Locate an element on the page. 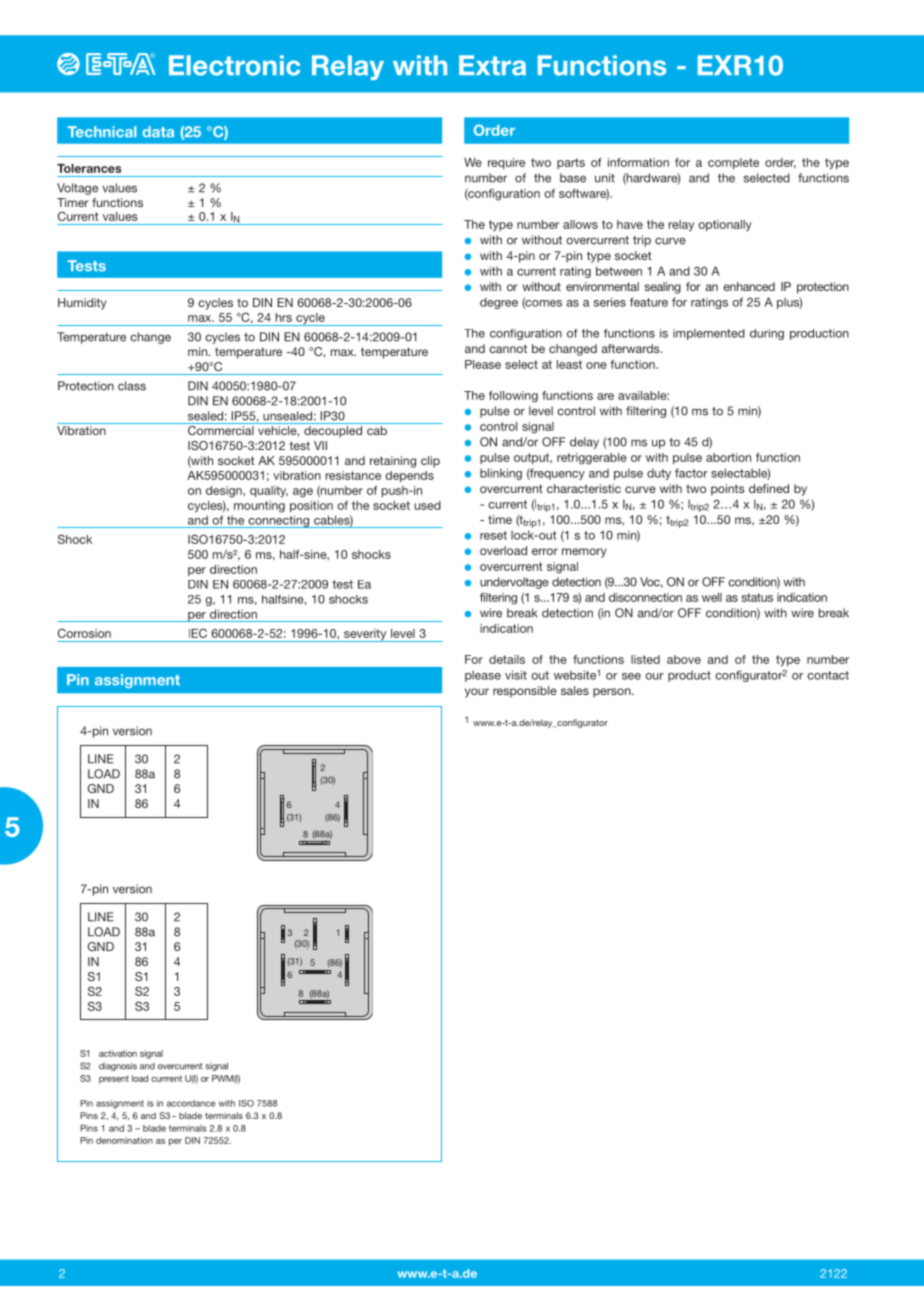 The width and height of the page is (924, 1308). severity is located at coordinates (365, 635).
